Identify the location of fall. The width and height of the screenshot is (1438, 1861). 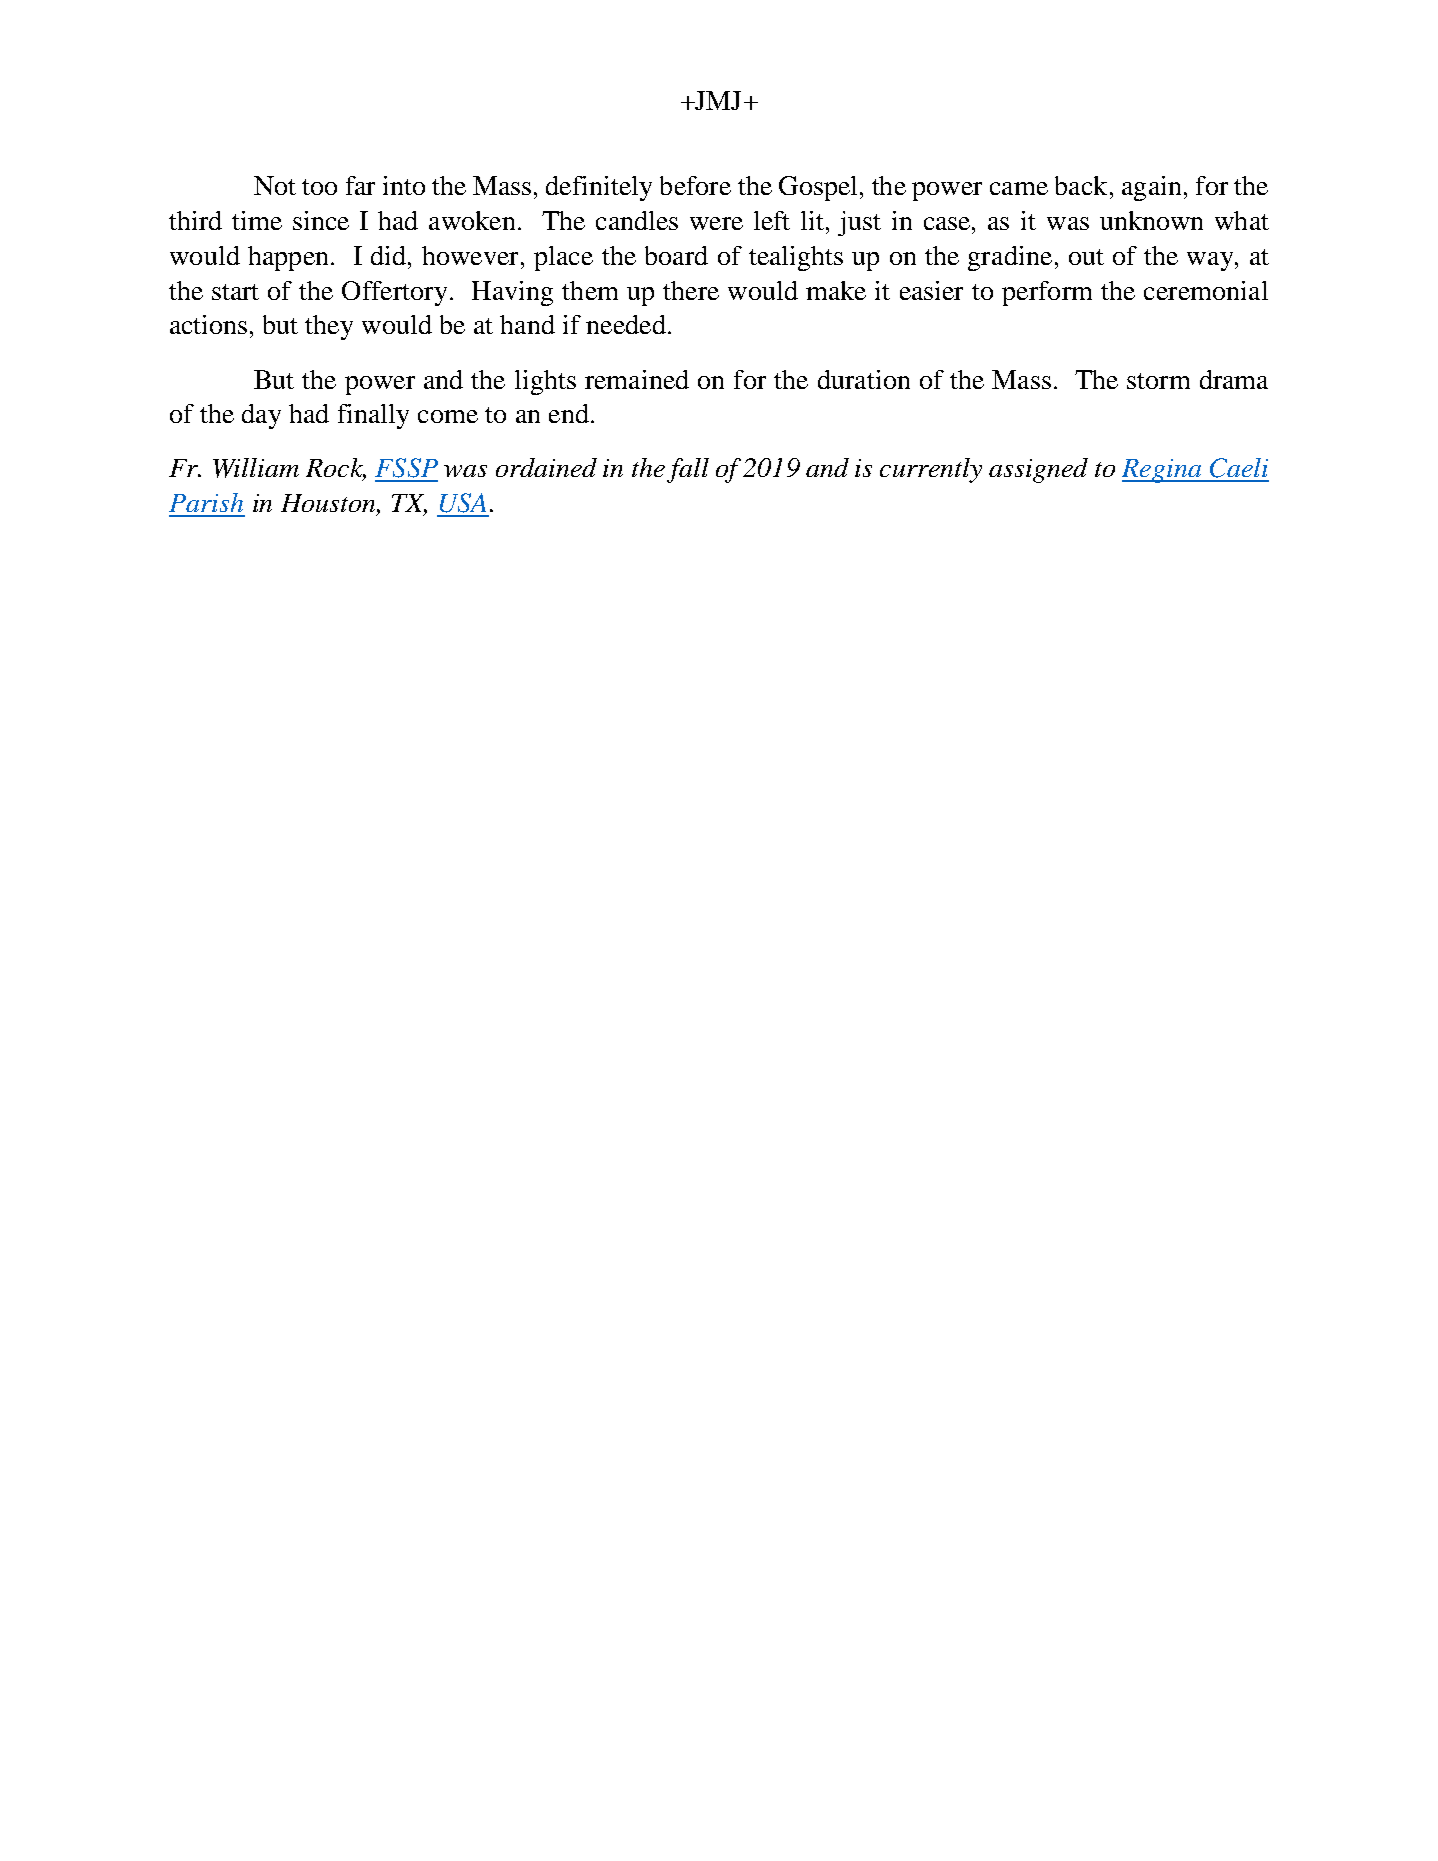
(688, 470).
